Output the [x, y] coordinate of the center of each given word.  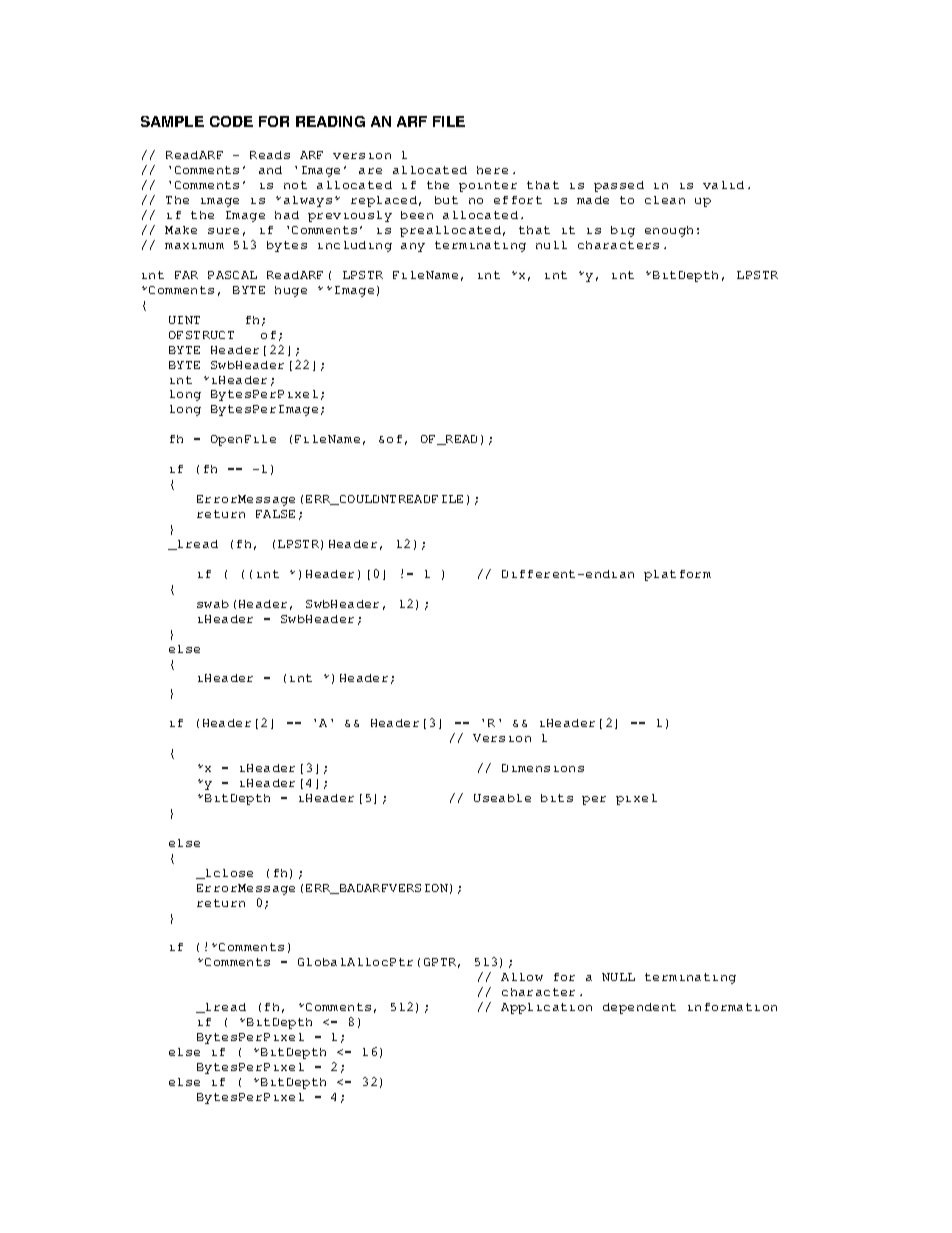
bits [557, 798]
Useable [502, 798]
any [413, 247]
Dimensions [543, 768]
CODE [231, 121]
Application [546, 1008]
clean [665, 200]
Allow [522, 977]
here [492, 170]
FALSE [275, 514]
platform [677, 575]
